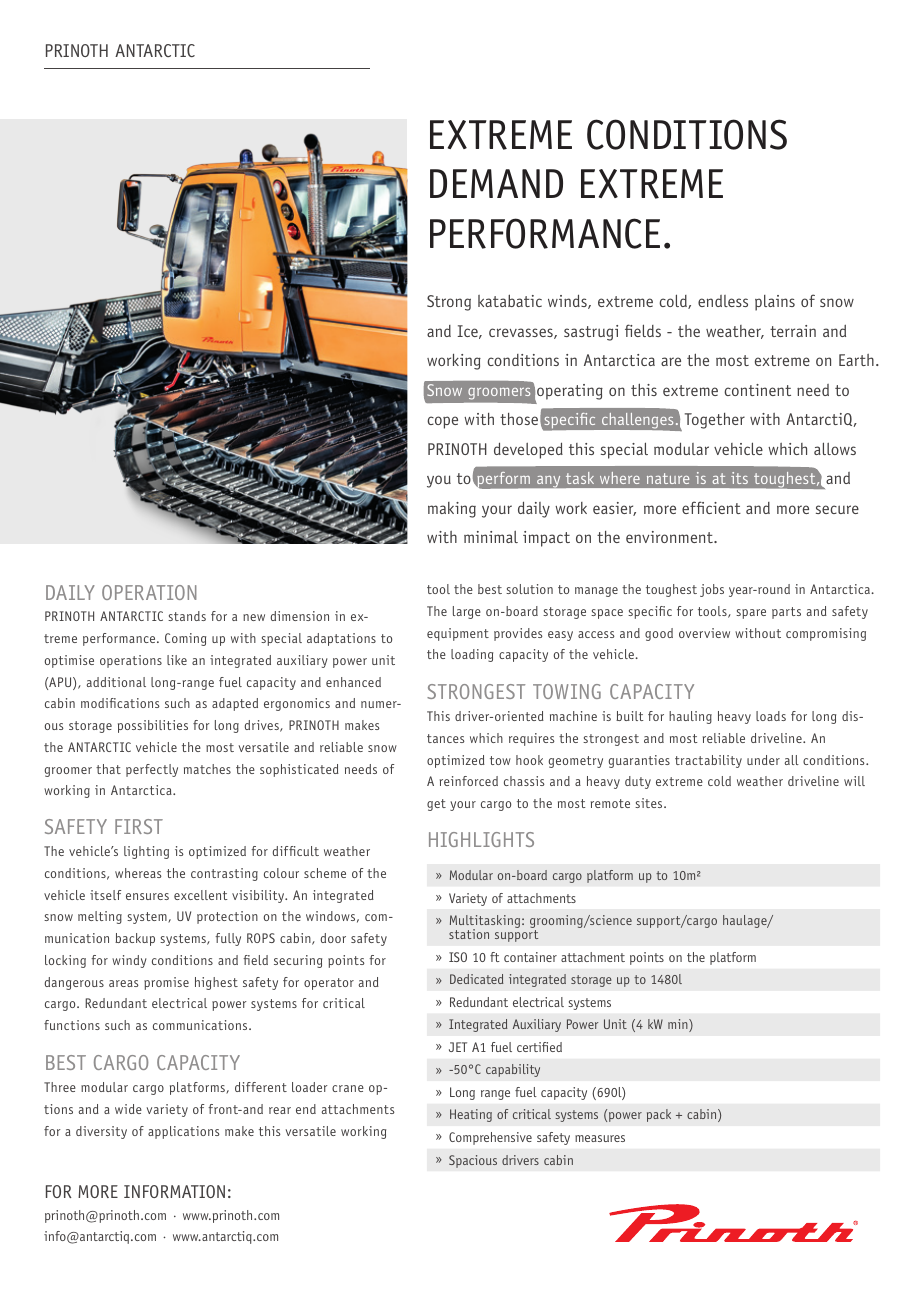 This page has width=924, height=1308. I want to click on Together, so click(715, 421).
